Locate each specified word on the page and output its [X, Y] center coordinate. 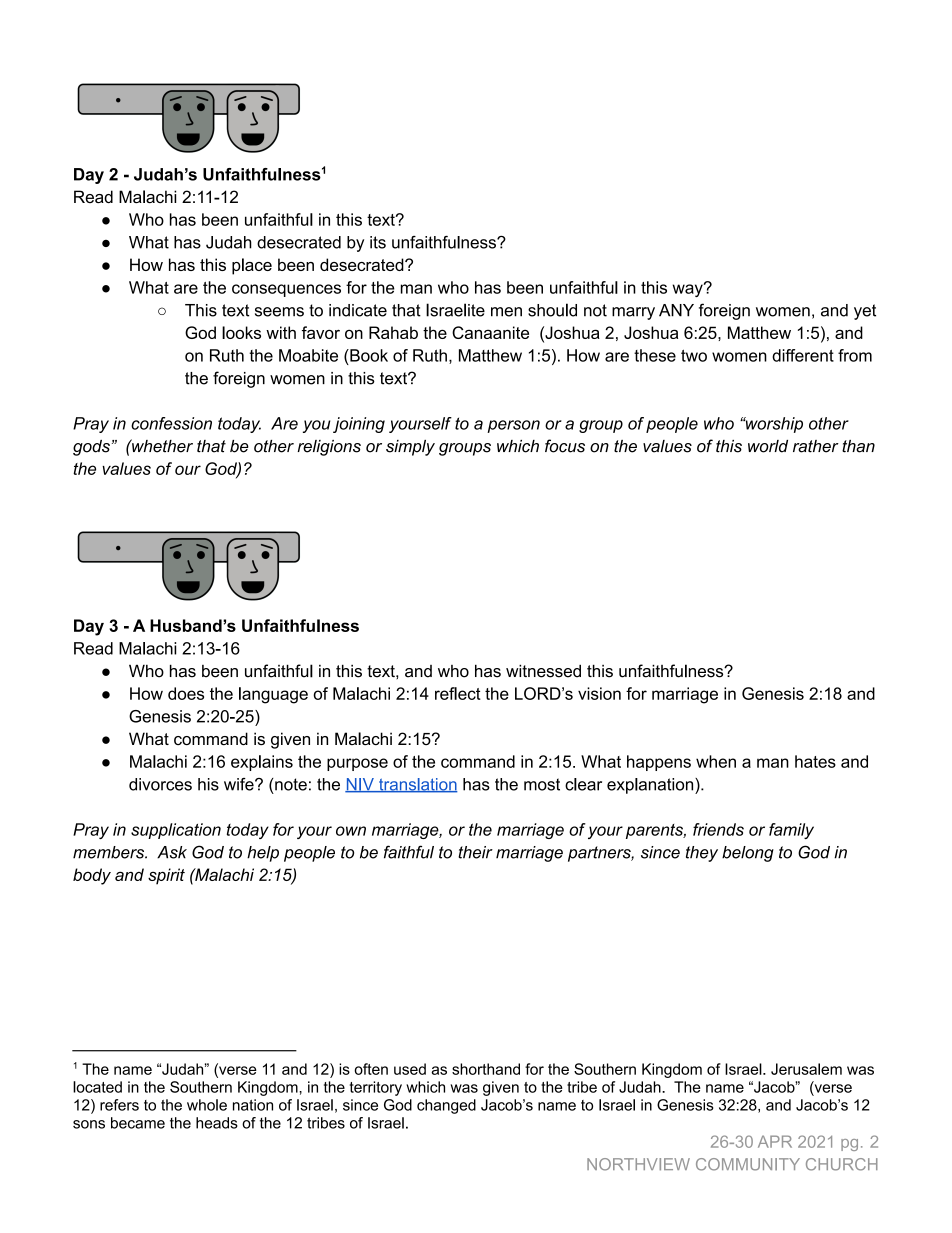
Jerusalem [806, 1069]
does [186, 693]
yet [865, 312]
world [768, 446]
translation [417, 785]
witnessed [543, 671]
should [552, 310]
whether [161, 446]
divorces [160, 784]
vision [599, 693]
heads [217, 1123]
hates [815, 761]
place [252, 266]
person [513, 426]
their [475, 852]
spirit [166, 876]
